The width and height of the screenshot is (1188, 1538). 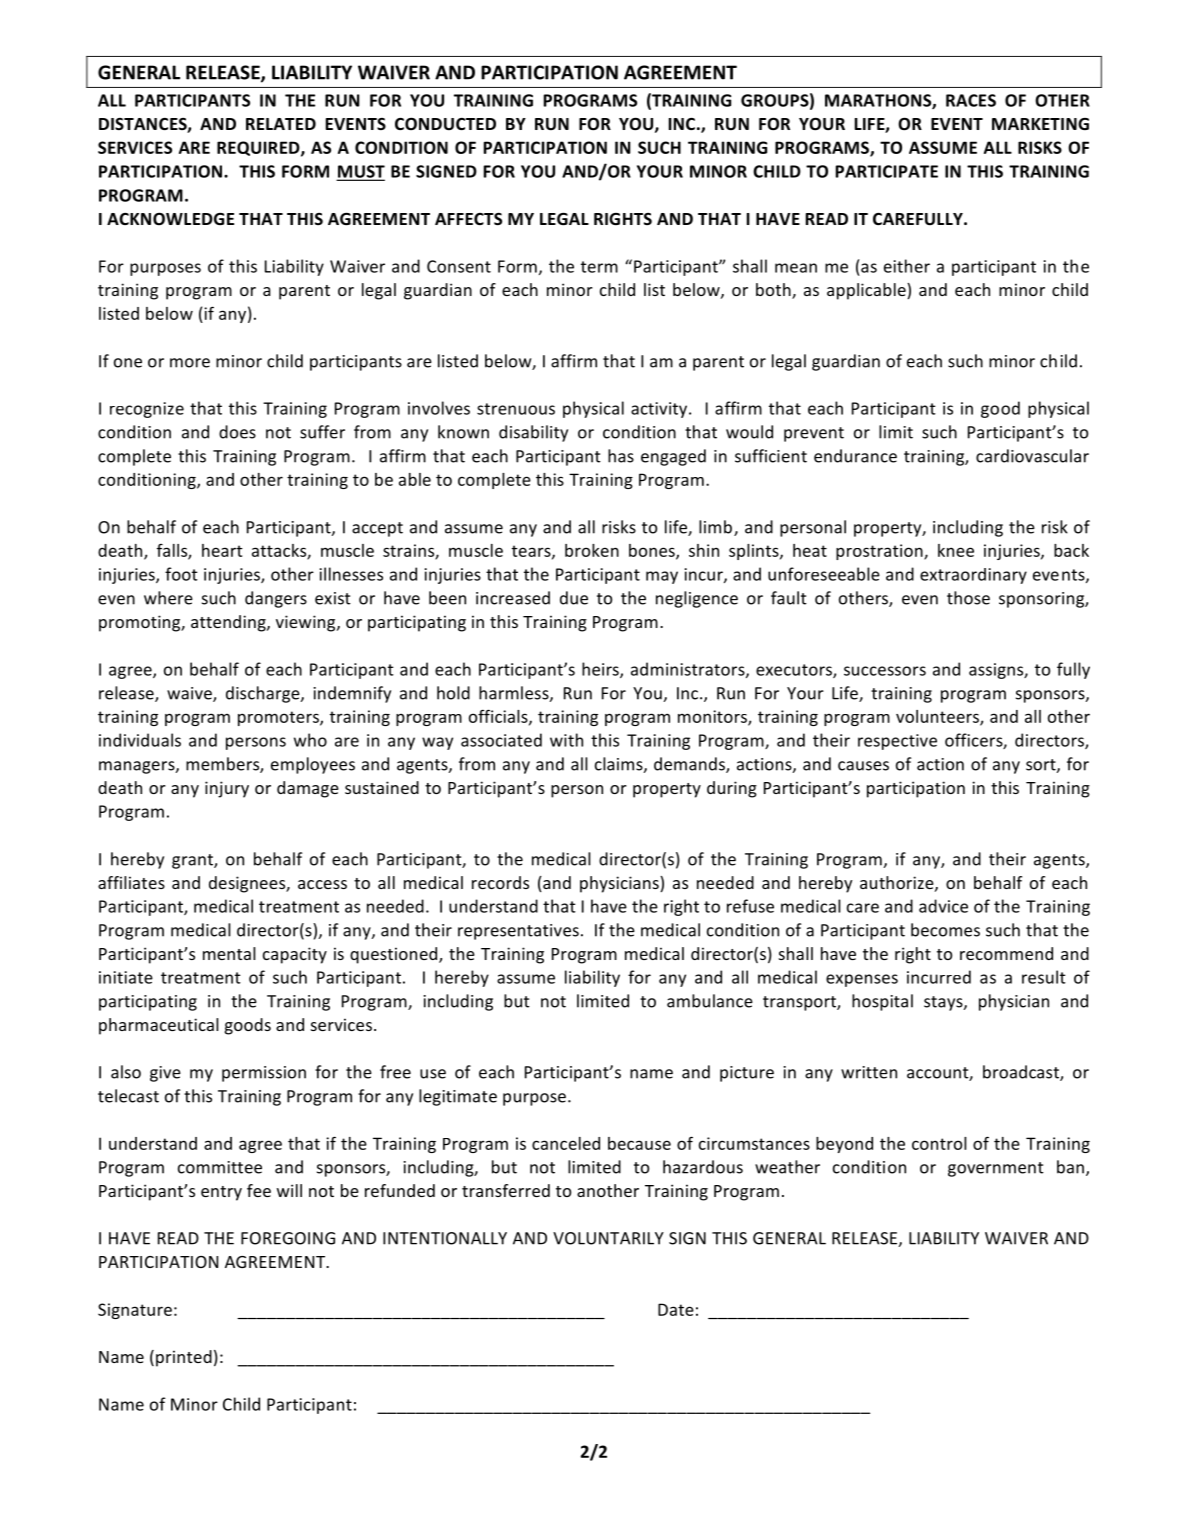 I want to click on promoters, so click(x=279, y=718).
